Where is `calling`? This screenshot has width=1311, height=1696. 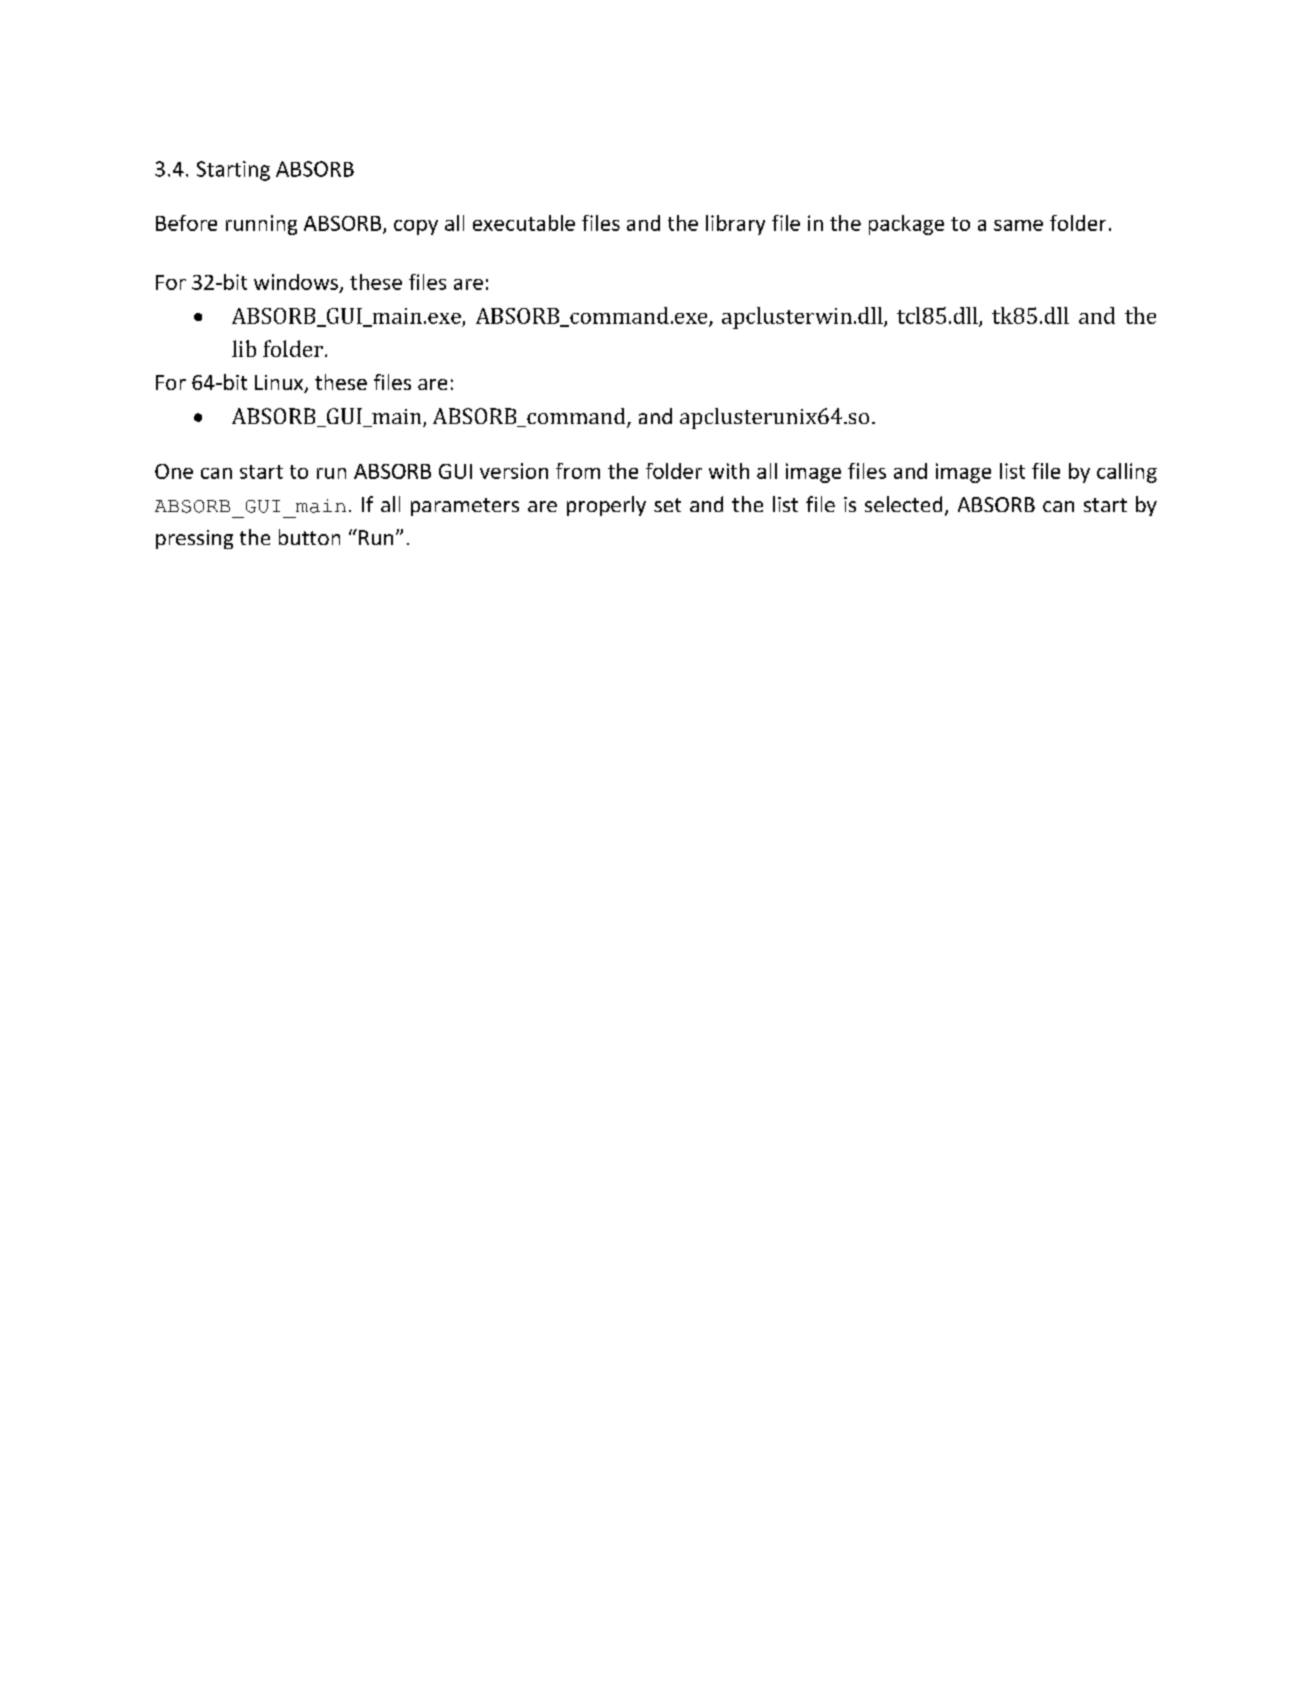
calling is located at coordinates (1127, 473).
